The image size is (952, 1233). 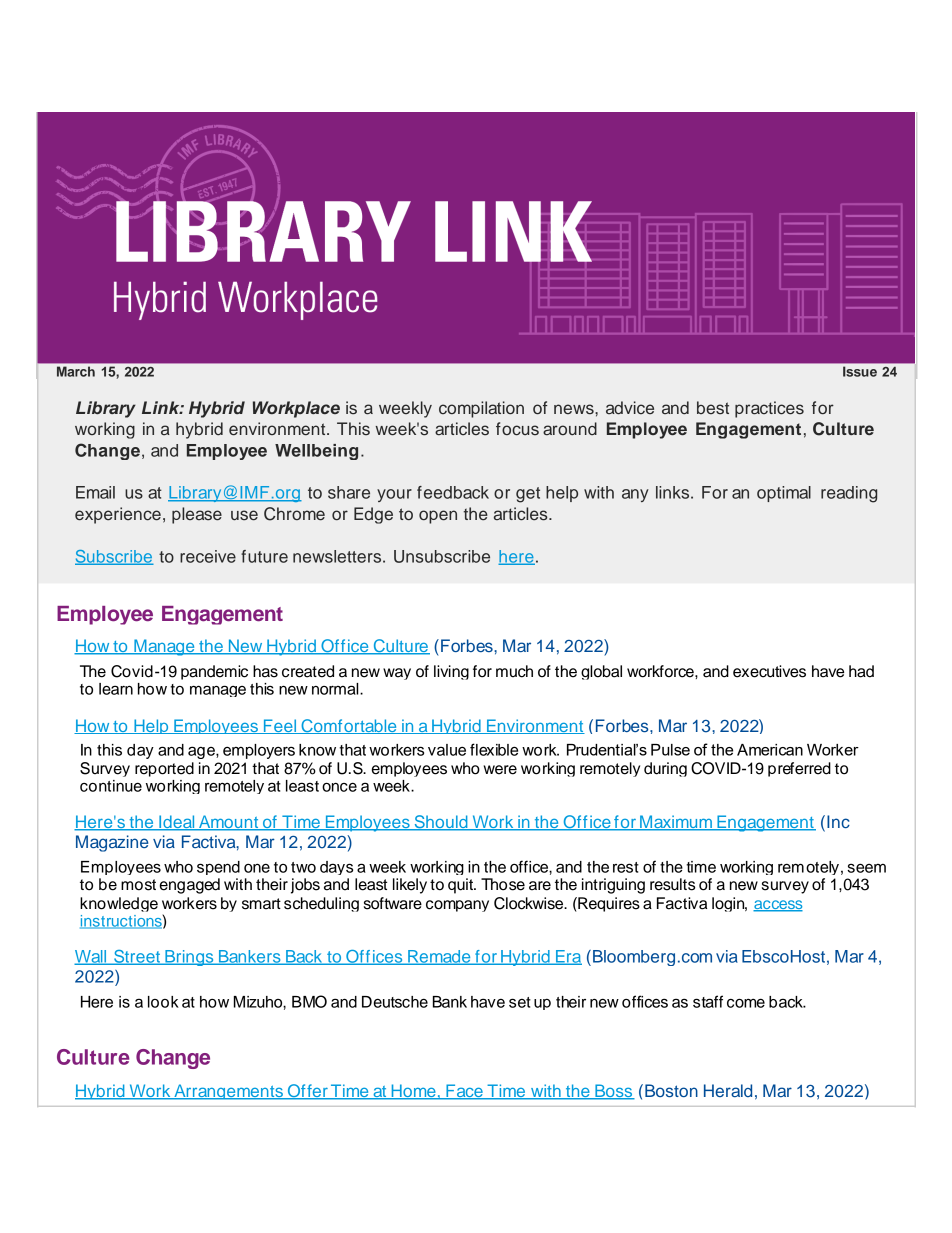 What do you see at coordinates (769, 671) in the document?
I see `executives` at bounding box center [769, 671].
